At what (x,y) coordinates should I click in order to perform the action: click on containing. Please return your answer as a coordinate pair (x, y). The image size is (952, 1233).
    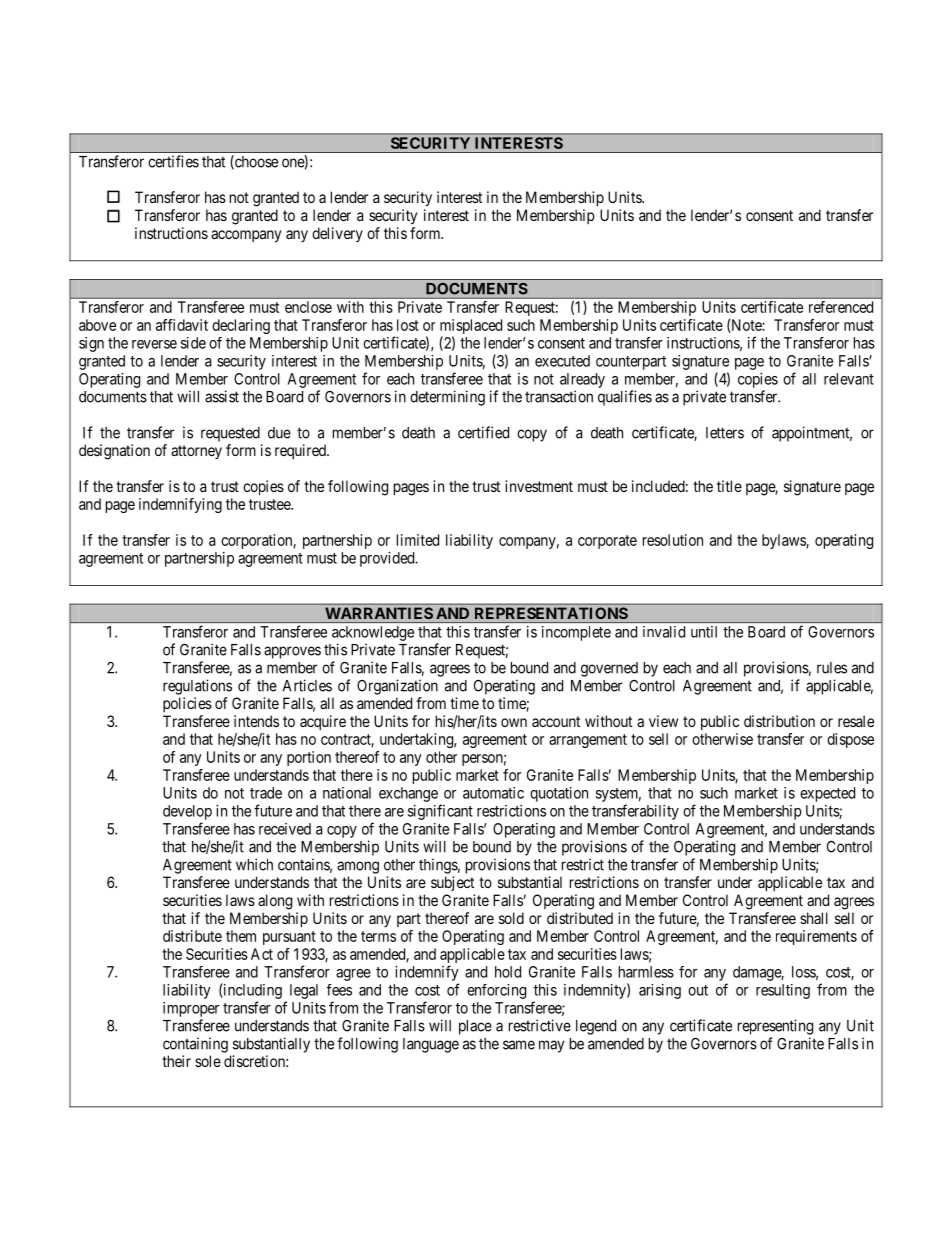
    Looking at the image, I should click on (195, 1045).
